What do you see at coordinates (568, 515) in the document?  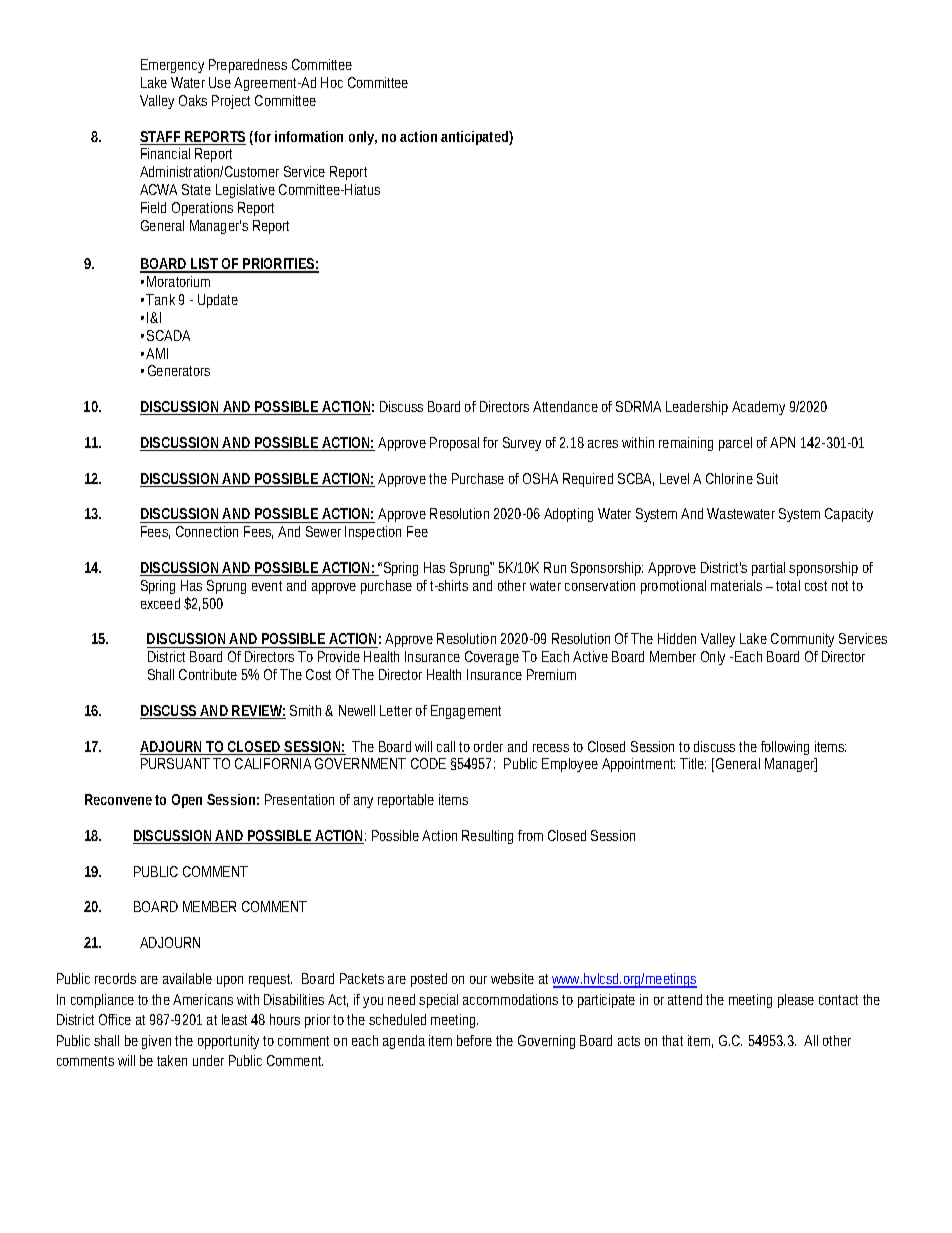 I see `Adopting` at bounding box center [568, 515].
